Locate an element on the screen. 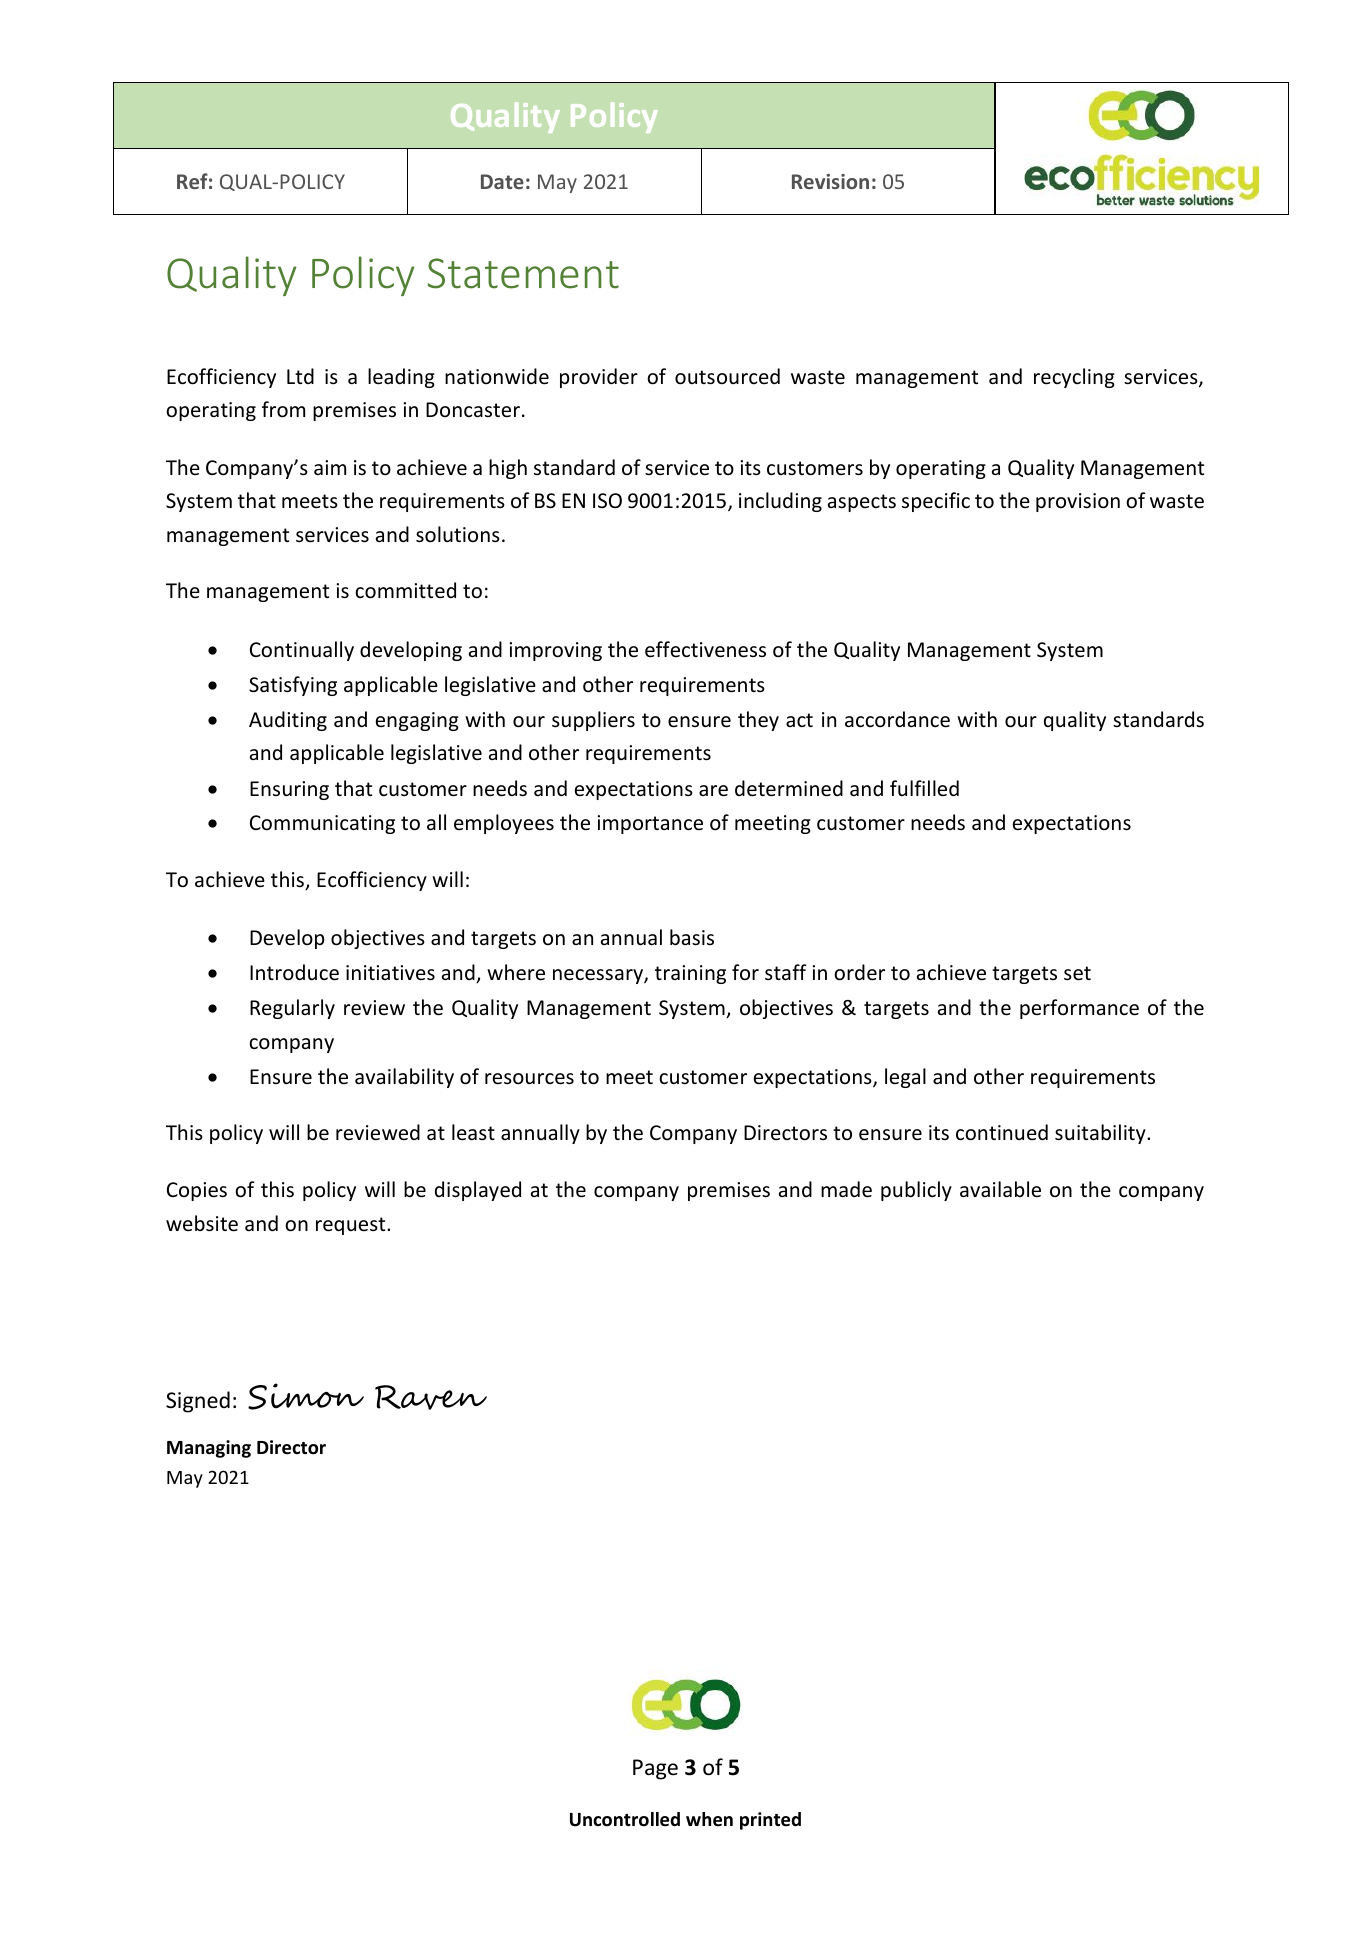 The width and height of the screenshot is (1371, 1939). continued is located at coordinates (1002, 1132).
